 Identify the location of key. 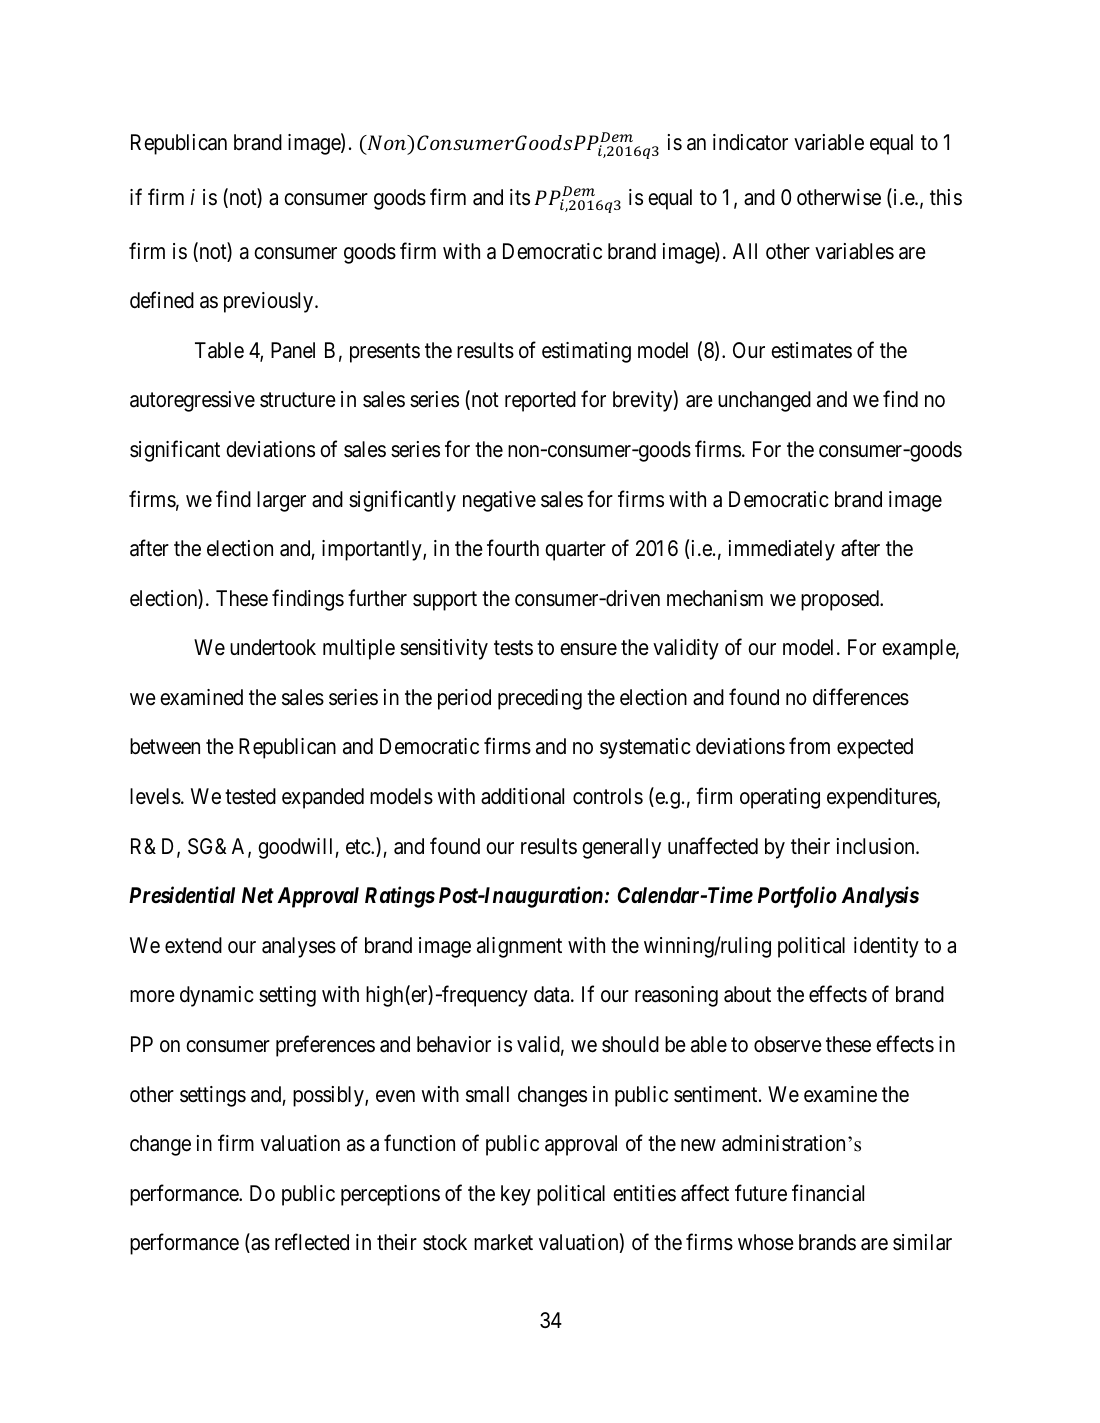
(516, 1195).
